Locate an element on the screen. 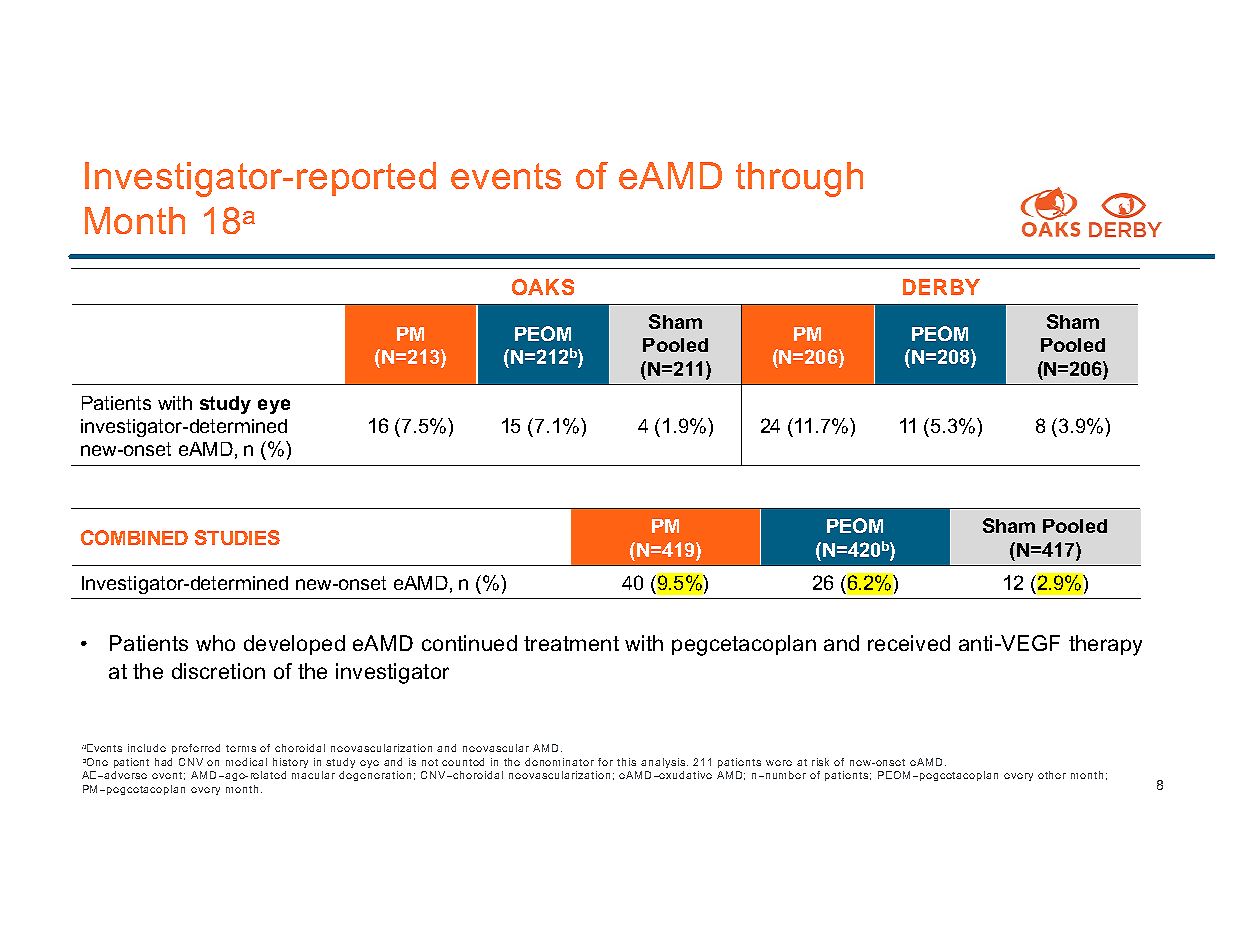 Image resolution: width=1233 pixels, height=952 pixels. through is located at coordinates (799, 179).
